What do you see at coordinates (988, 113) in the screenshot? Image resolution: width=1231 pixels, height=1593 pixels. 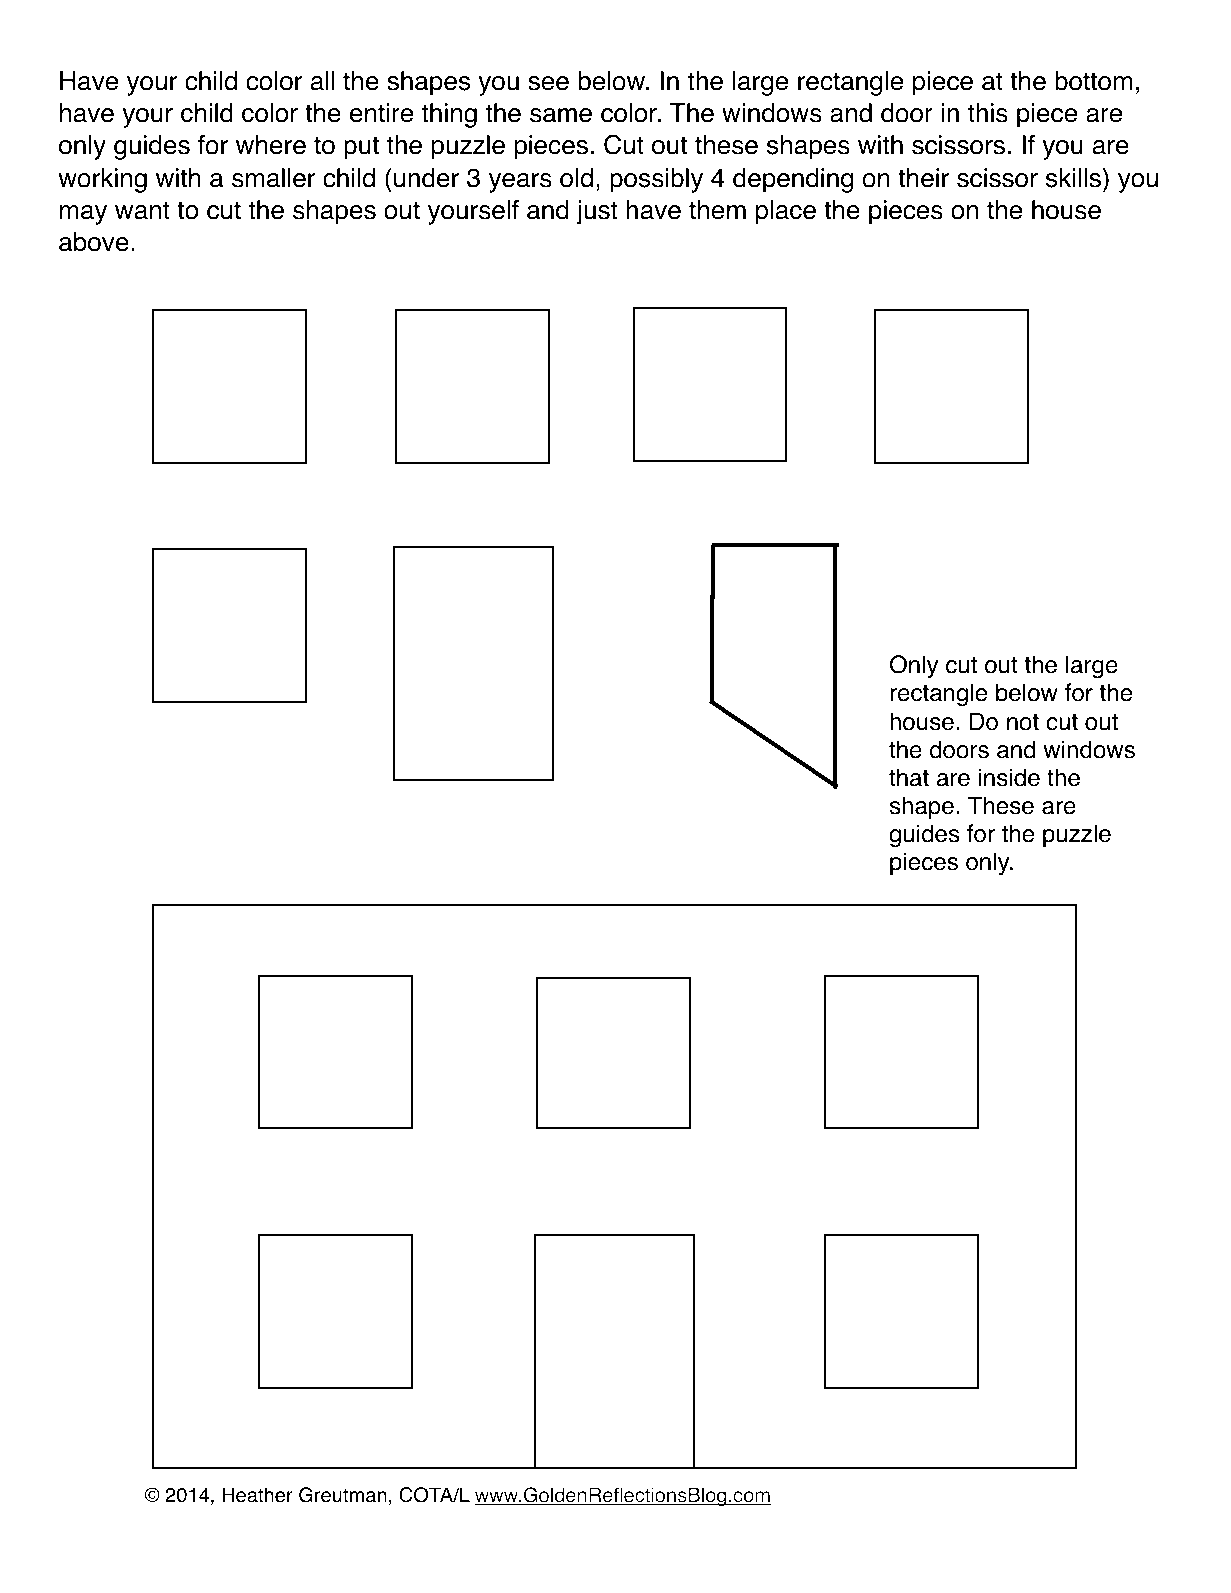 I see `this` at bounding box center [988, 113].
